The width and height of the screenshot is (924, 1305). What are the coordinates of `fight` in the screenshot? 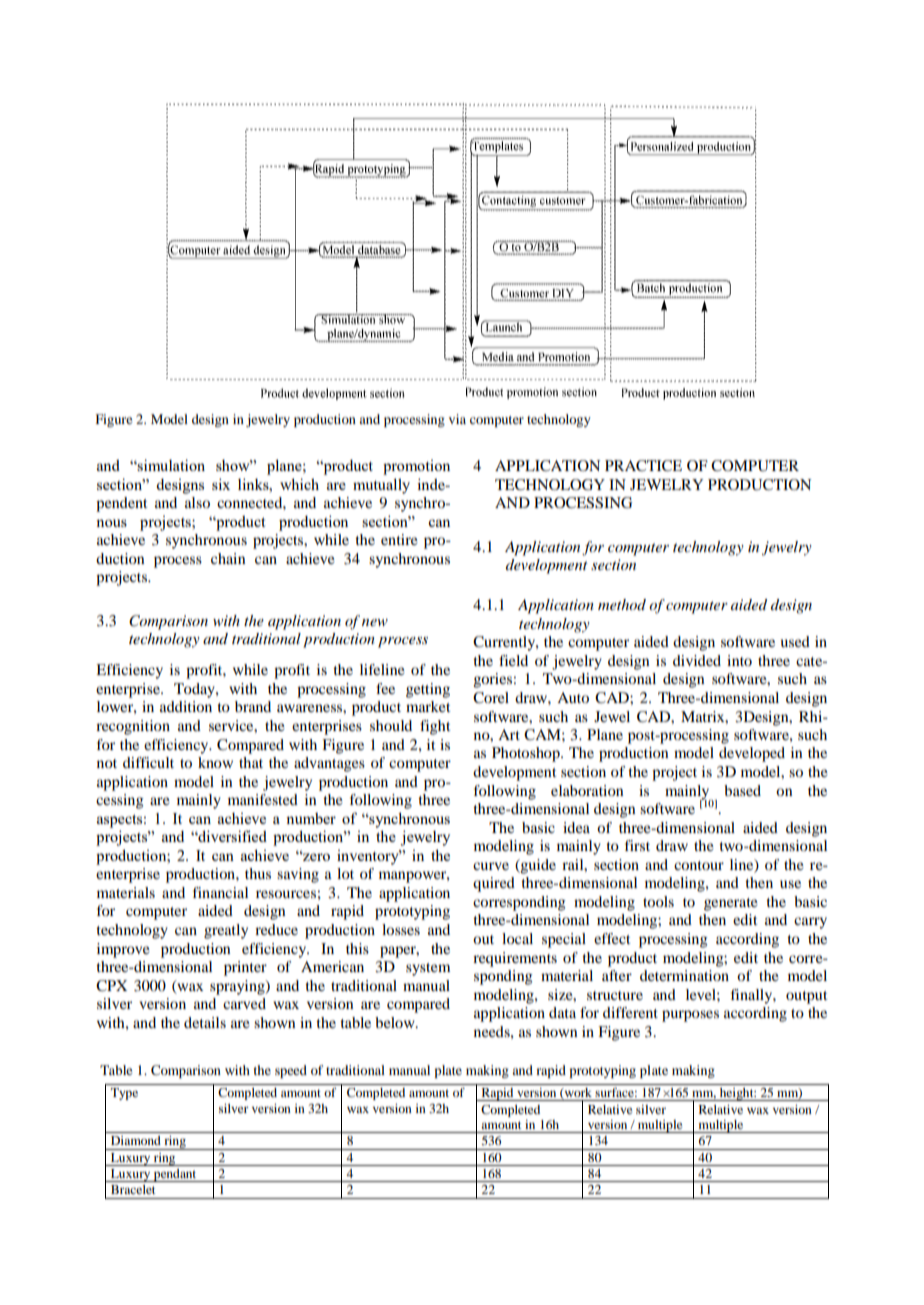 It's located at (435, 727).
